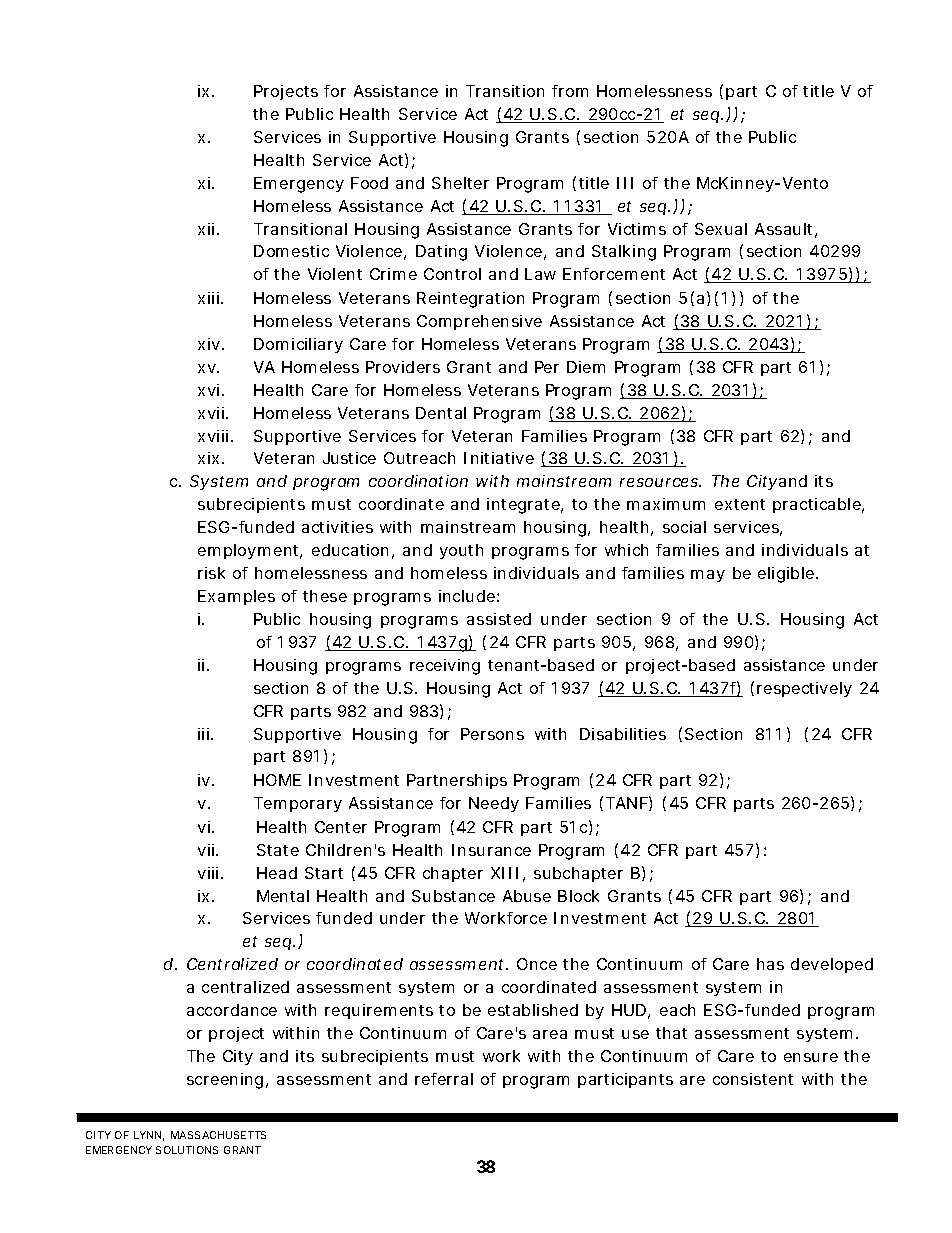 This page has height=1233, width=952. Describe the element at coordinates (499, 619) in the page. I see `assisted` at that location.
